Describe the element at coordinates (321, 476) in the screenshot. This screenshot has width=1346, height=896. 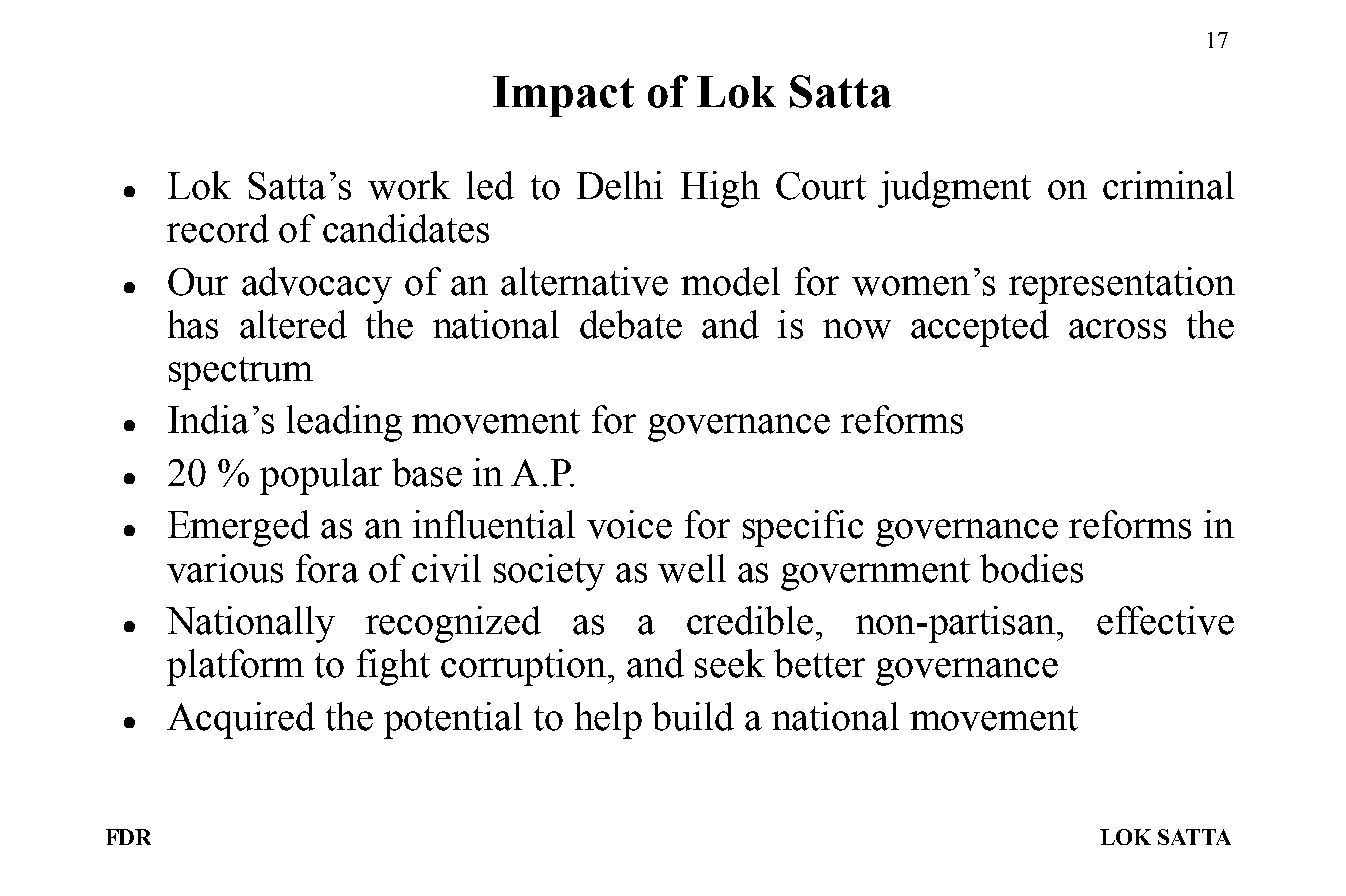
I see `popular` at that location.
